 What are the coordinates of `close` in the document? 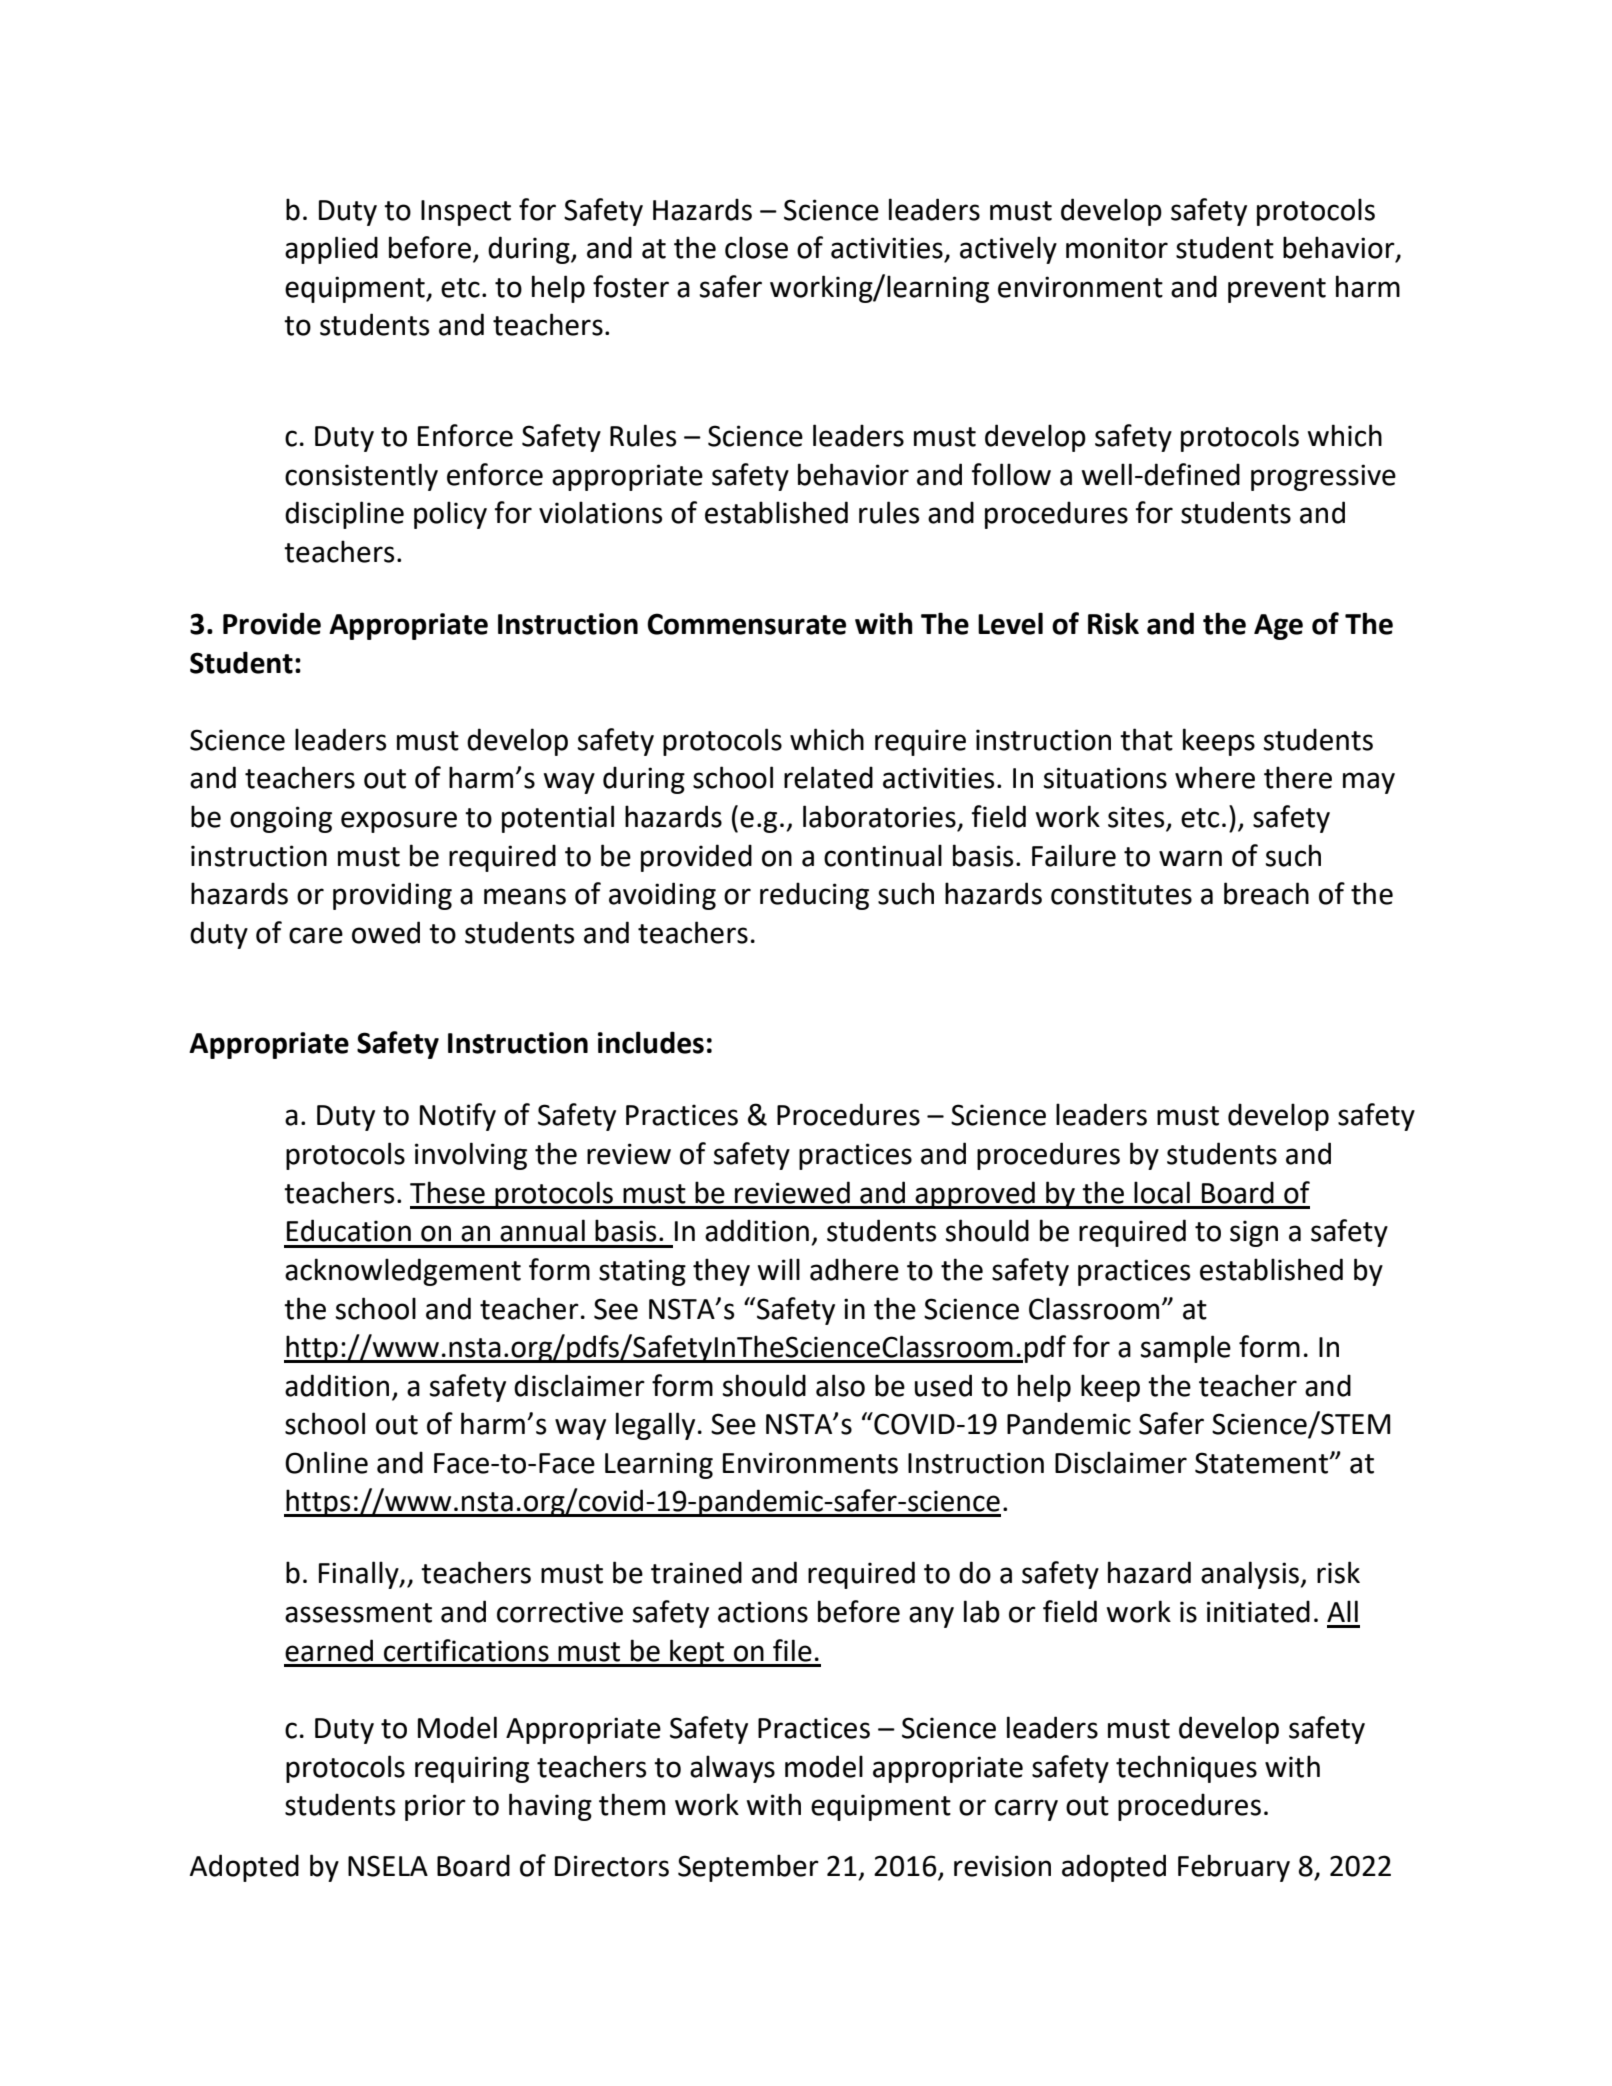 It's located at (756, 247).
